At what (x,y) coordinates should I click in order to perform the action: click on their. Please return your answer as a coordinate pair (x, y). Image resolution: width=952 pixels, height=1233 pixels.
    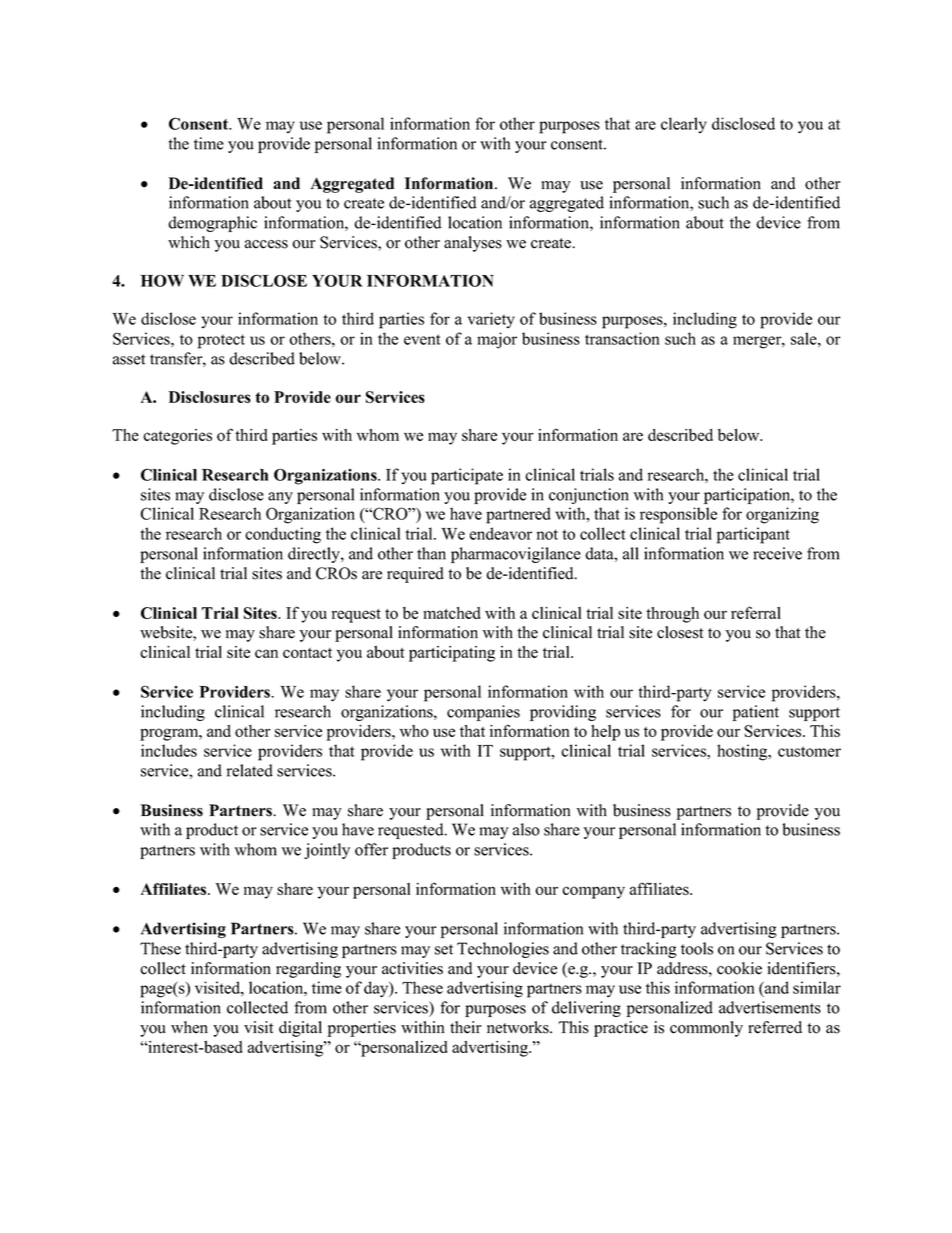
    Looking at the image, I should click on (465, 1027).
